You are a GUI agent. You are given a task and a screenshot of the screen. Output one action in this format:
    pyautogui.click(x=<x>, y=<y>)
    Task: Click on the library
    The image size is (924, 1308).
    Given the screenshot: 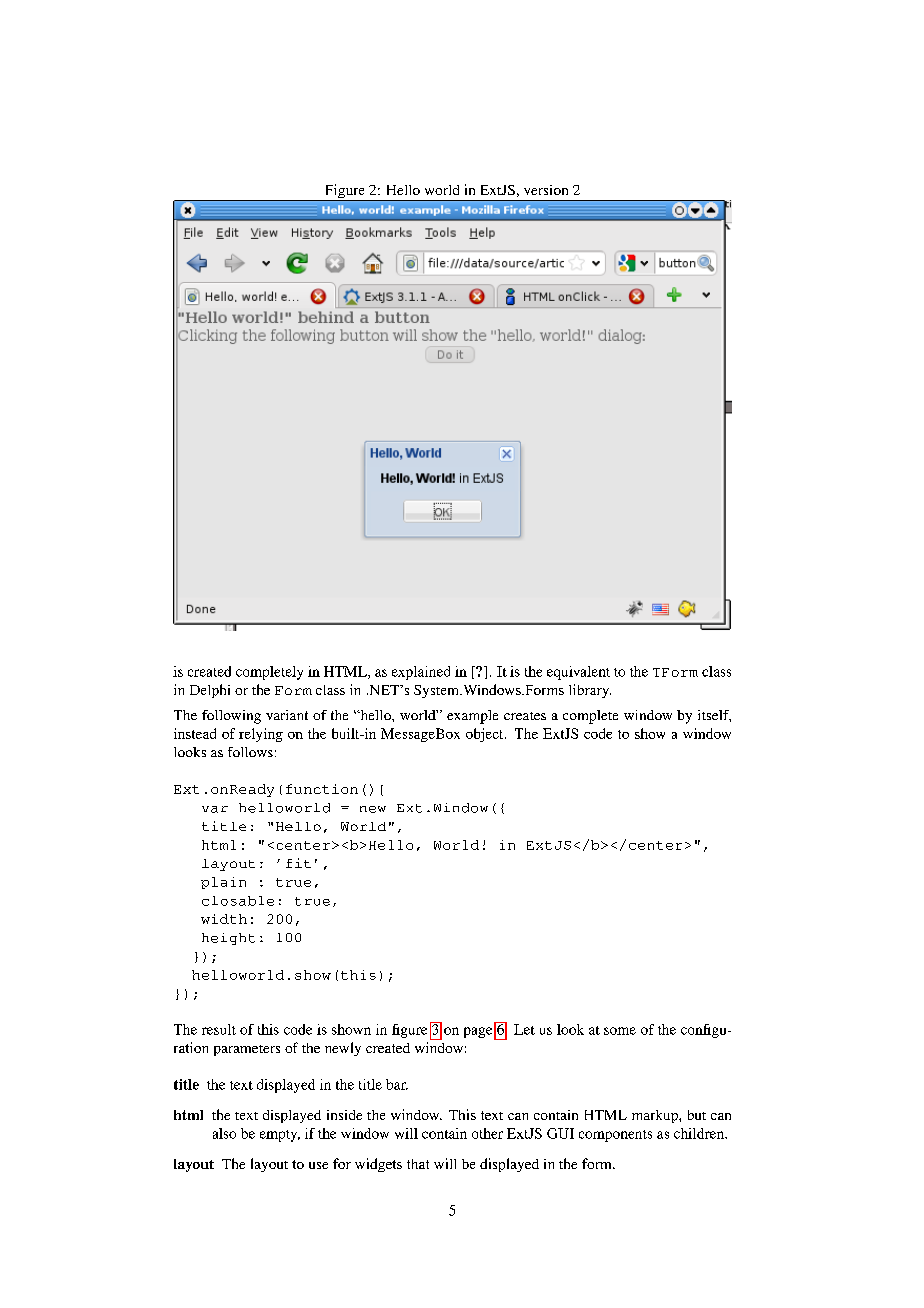 What is the action you would take?
    pyautogui.click(x=590, y=691)
